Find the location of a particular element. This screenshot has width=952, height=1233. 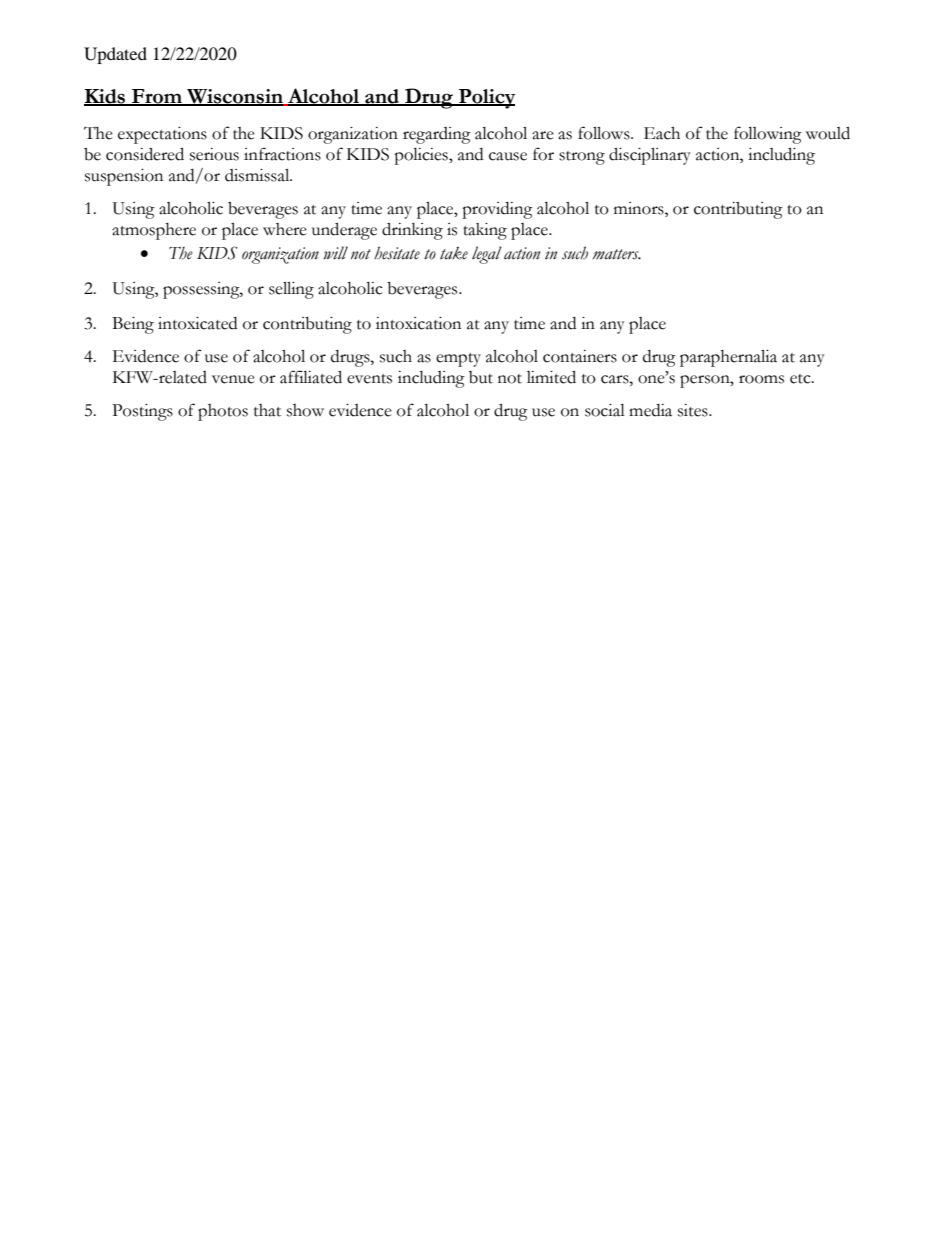

Policy is located at coordinates (486, 99).
